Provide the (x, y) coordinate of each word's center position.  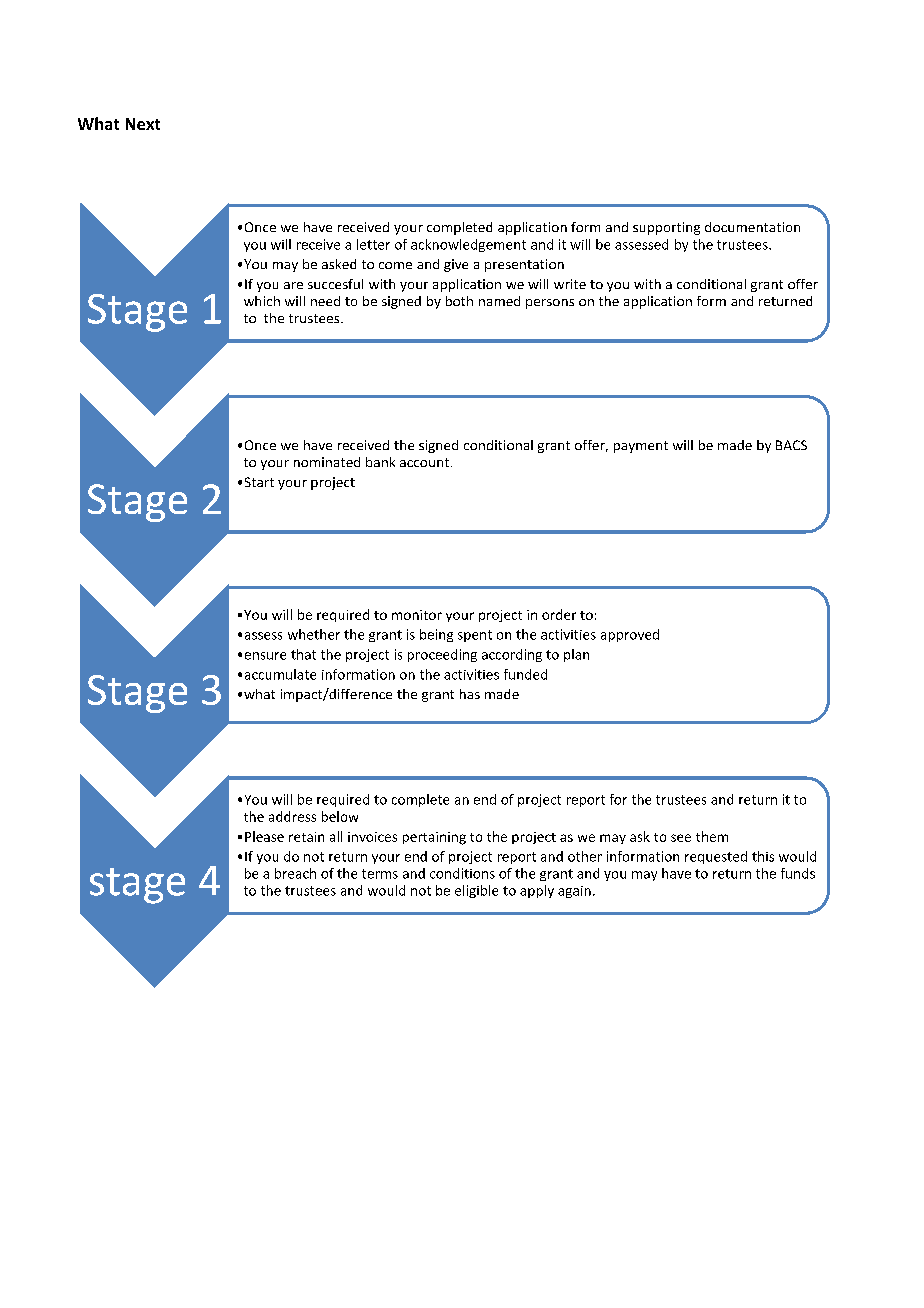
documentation (752, 227)
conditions (462, 873)
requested (716, 857)
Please (264, 836)
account (426, 462)
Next (143, 124)
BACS (791, 445)
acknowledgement (468, 245)
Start (259, 482)
